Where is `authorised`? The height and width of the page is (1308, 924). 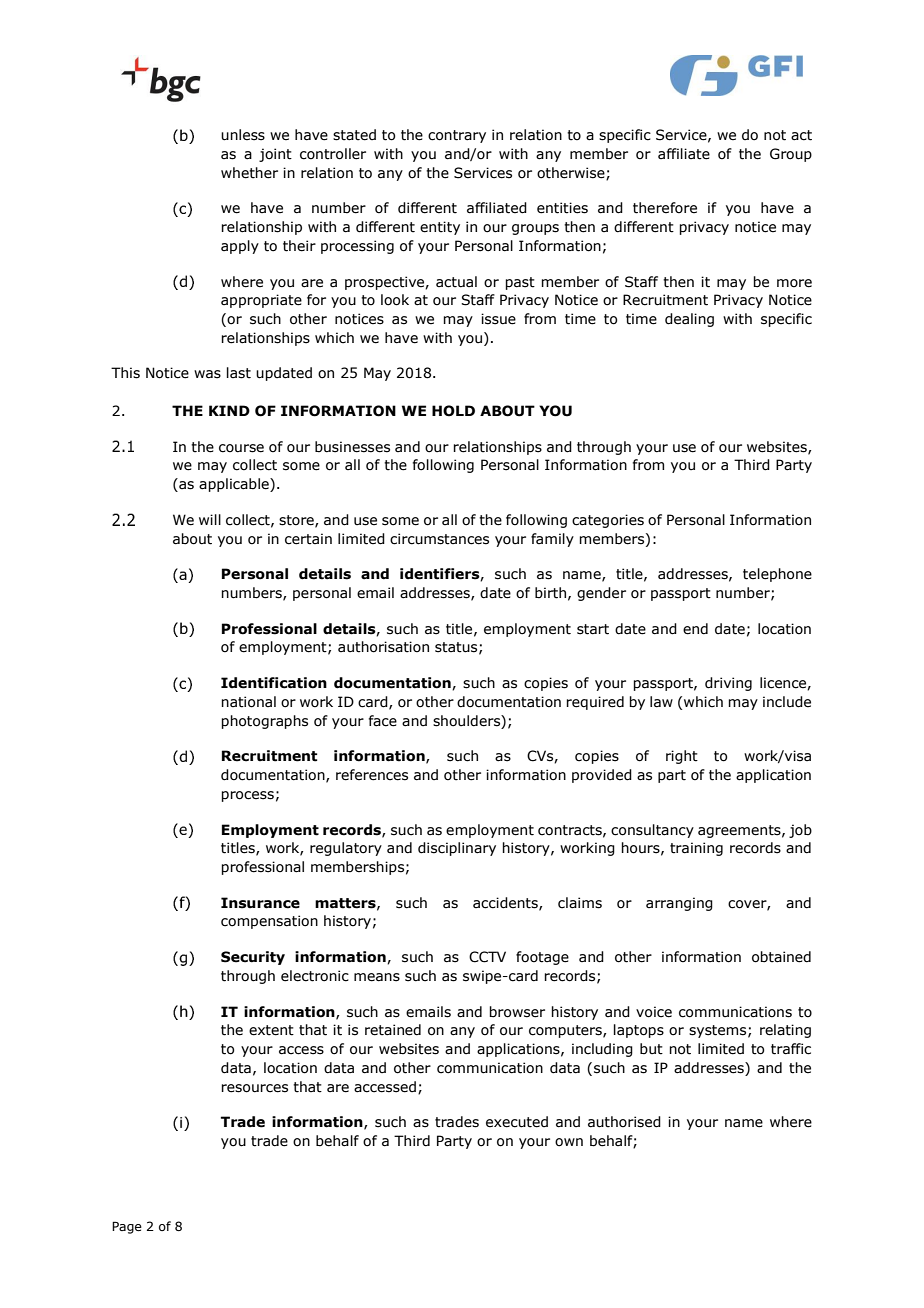 authorised is located at coordinates (624, 1122).
